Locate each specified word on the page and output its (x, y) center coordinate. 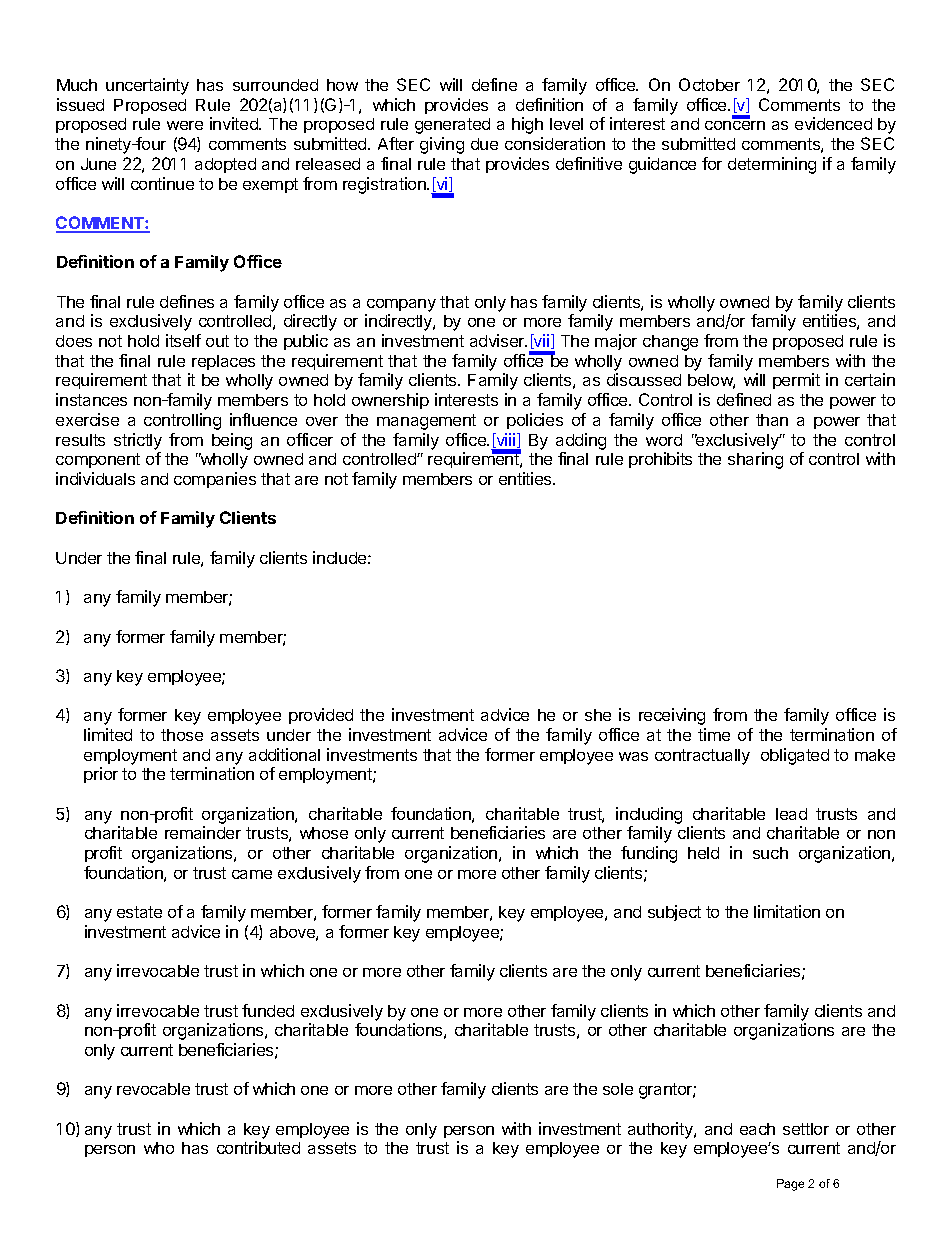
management (426, 422)
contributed (258, 1147)
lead (791, 814)
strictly (138, 441)
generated (452, 126)
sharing (755, 460)
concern (735, 125)
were (185, 125)
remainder (203, 832)
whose (324, 833)
